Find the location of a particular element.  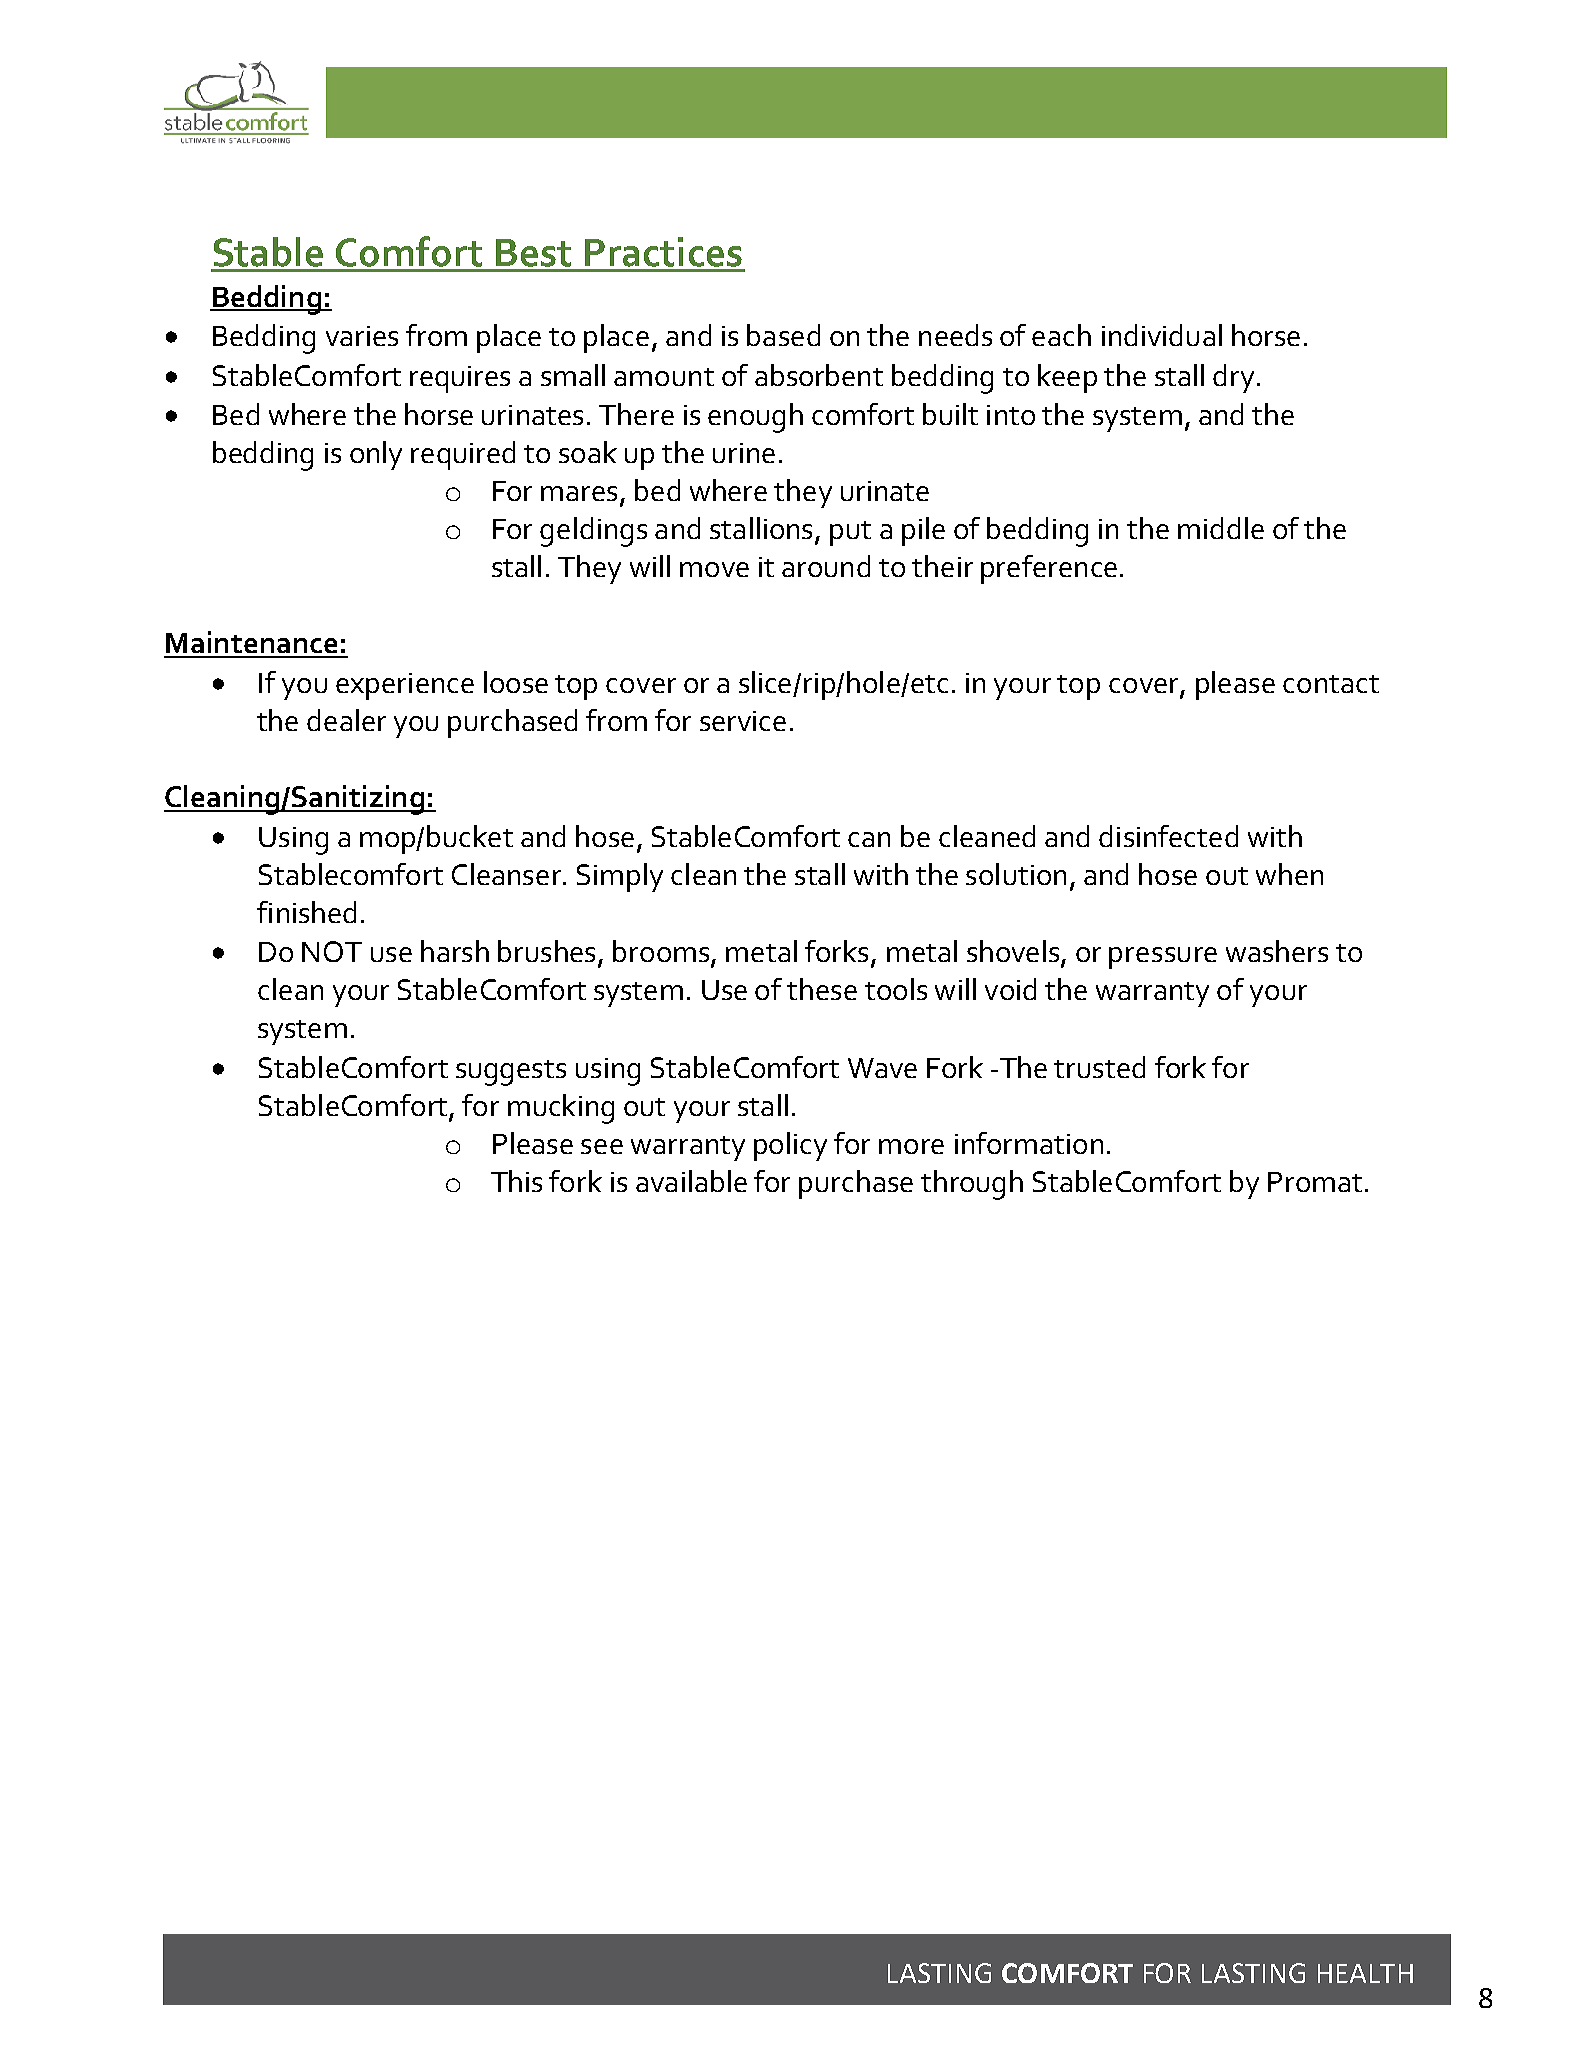

absorbent is located at coordinates (819, 375).
